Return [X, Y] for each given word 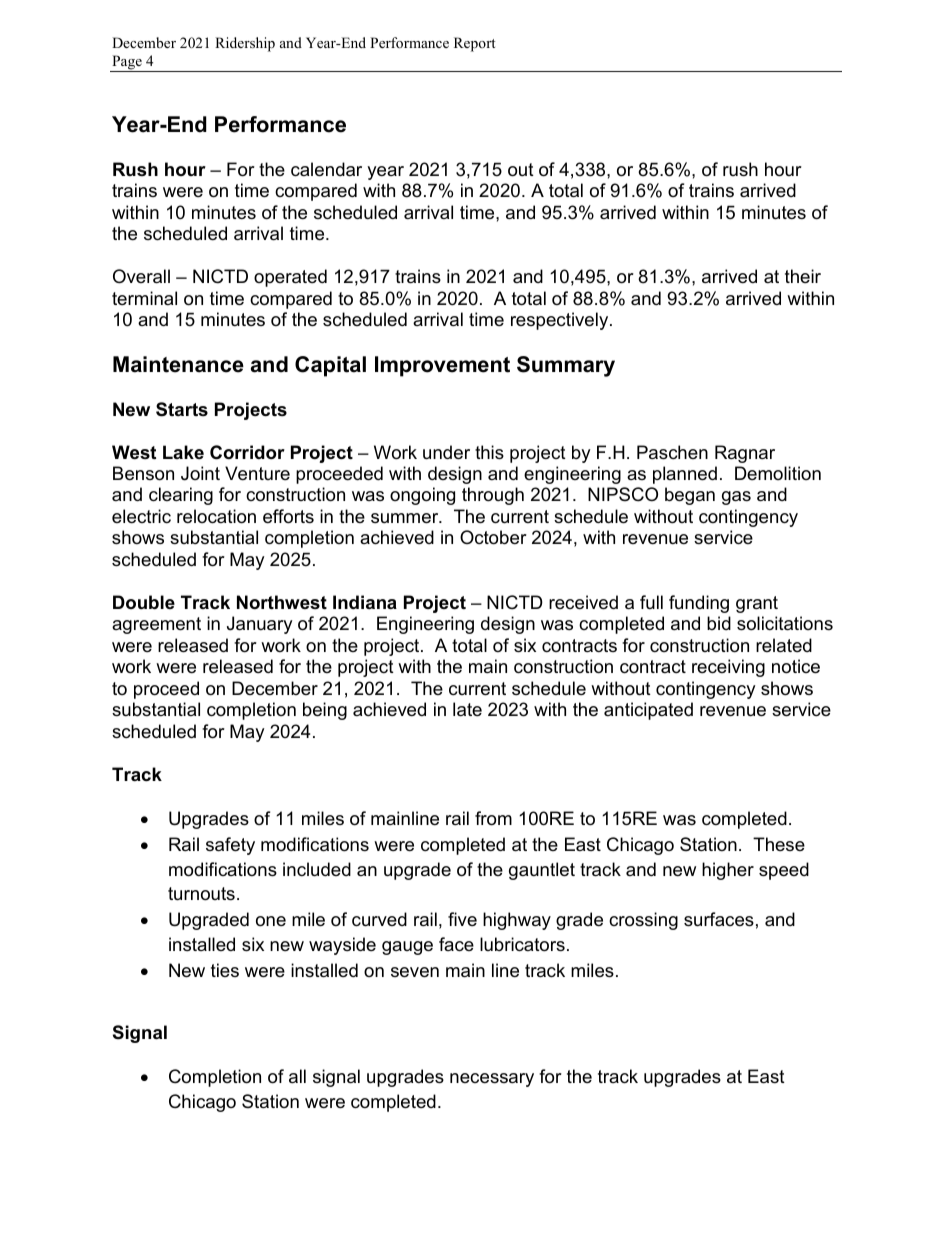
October [493, 537]
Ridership [245, 44]
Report [474, 44]
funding [699, 604]
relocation [216, 516]
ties [225, 970]
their [803, 276]
